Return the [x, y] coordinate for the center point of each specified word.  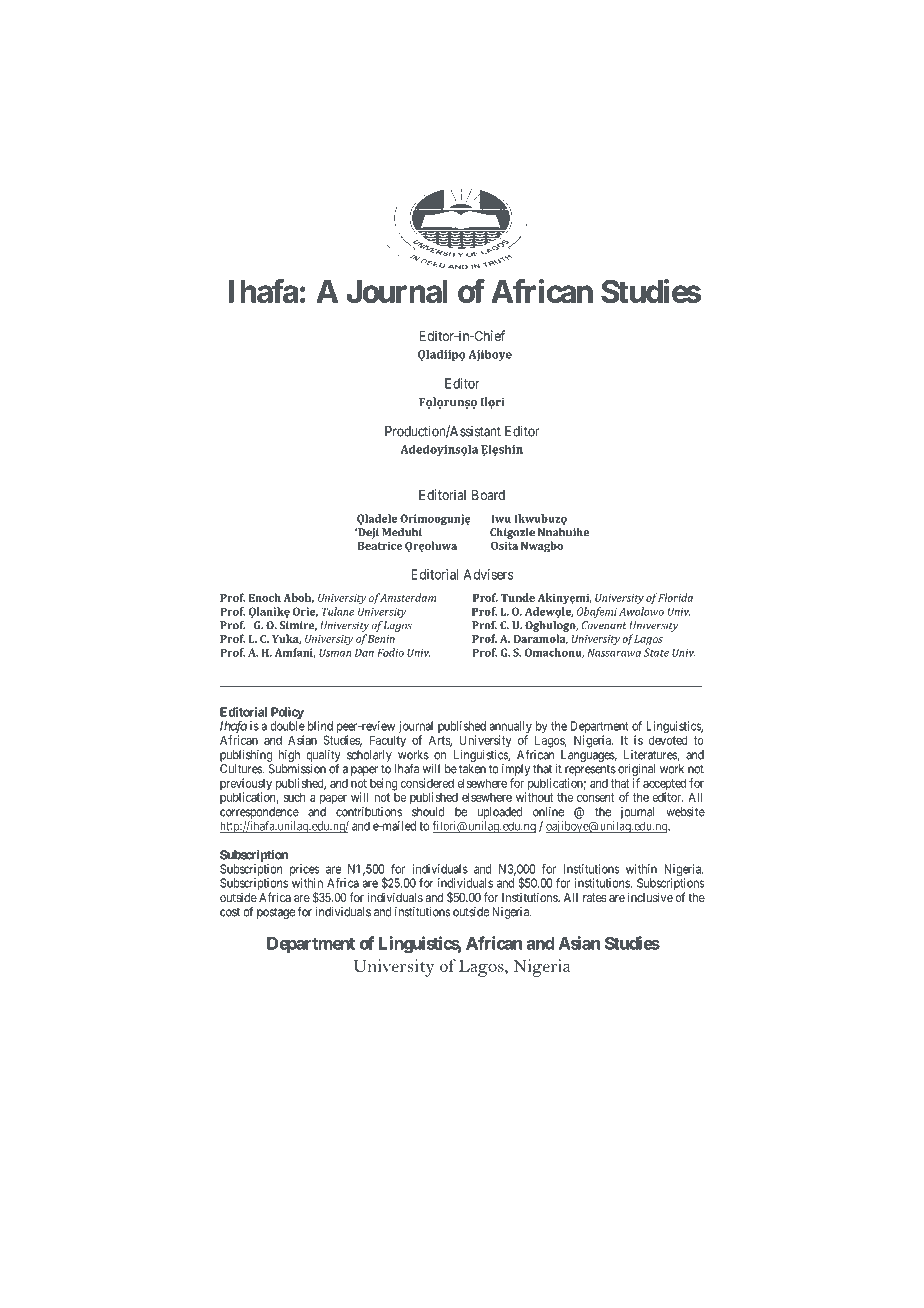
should [428, 812]
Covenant [604, 625]
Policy [287, 714]
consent [595, 797]
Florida [675, 597]
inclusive [650, 897]
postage [276, 913]
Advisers [488, 574]
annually [510, 728]
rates [595, 897]
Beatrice [380, 545]
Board [488, 495]
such [294, 797]
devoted [668, 740]
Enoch [265, 597]
